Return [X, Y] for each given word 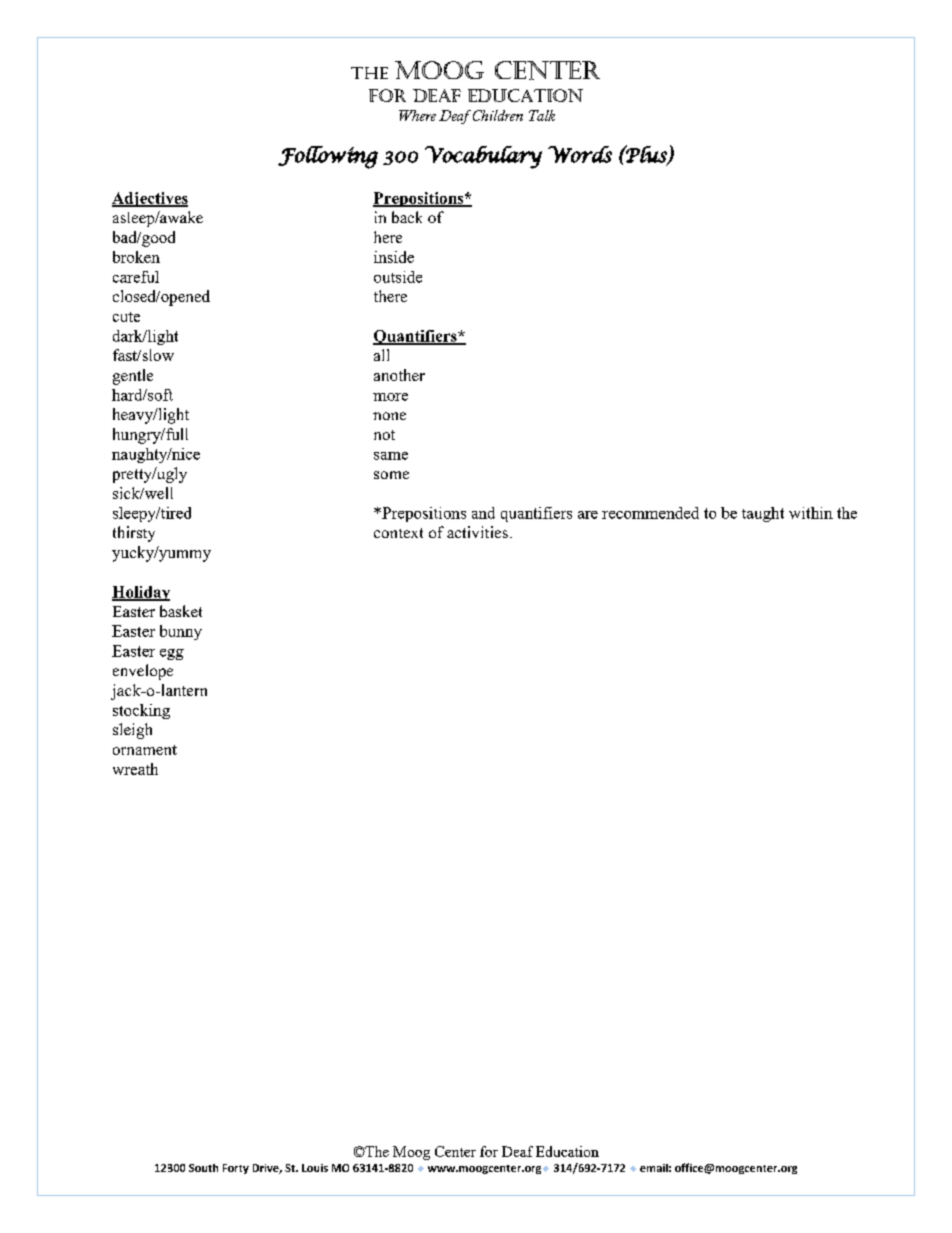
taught [763, 514]
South [203, 1168]
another [399, 375]
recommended [650, 513]
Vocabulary [483, 157]
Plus [646, 155]
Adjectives [150, 199]
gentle [133, 377]
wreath [135, 769]
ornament [145, 750]
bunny [181, 632]
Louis [315, 1168]
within [811, 513]
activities [477, 532]
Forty [236, 1169]
